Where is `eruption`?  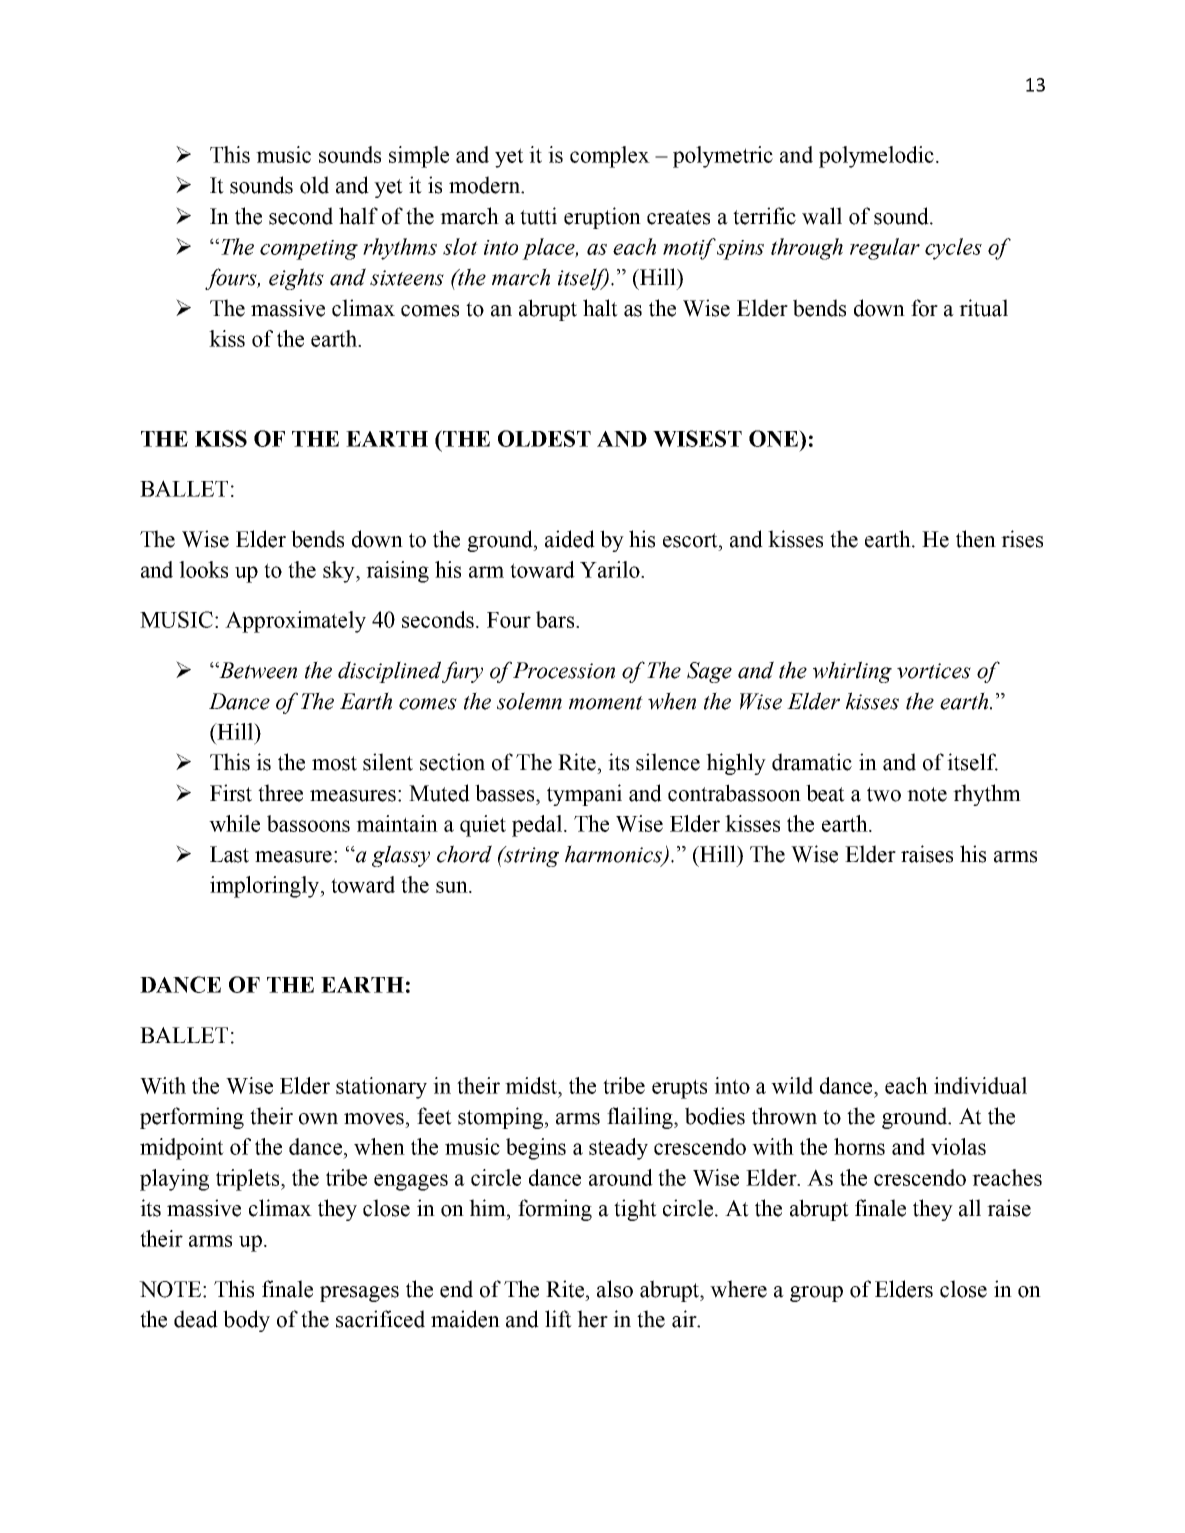 eruption is located at coordinates (602, 218).
